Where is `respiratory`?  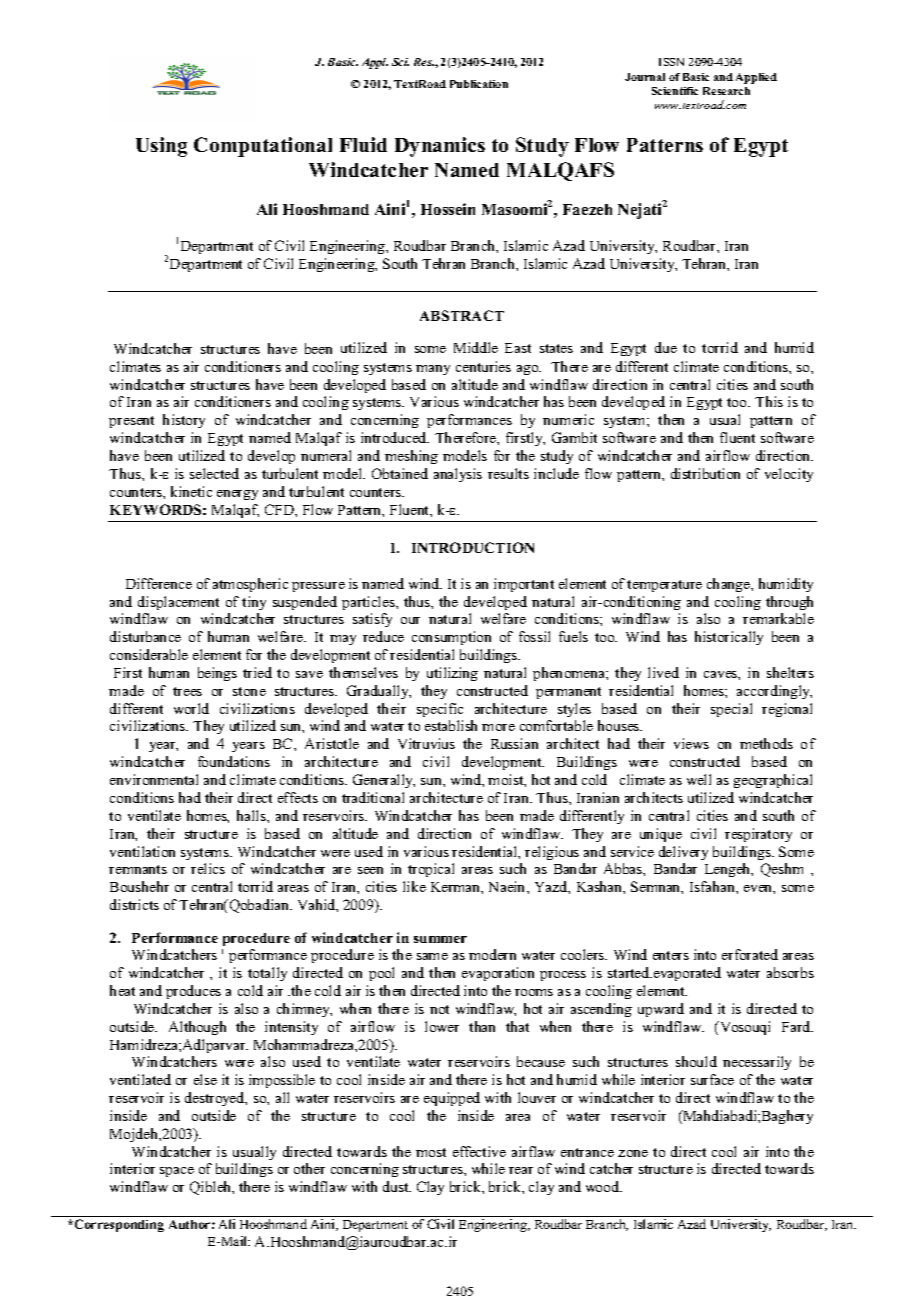 respiratory is located at coordinates (758, 835).
